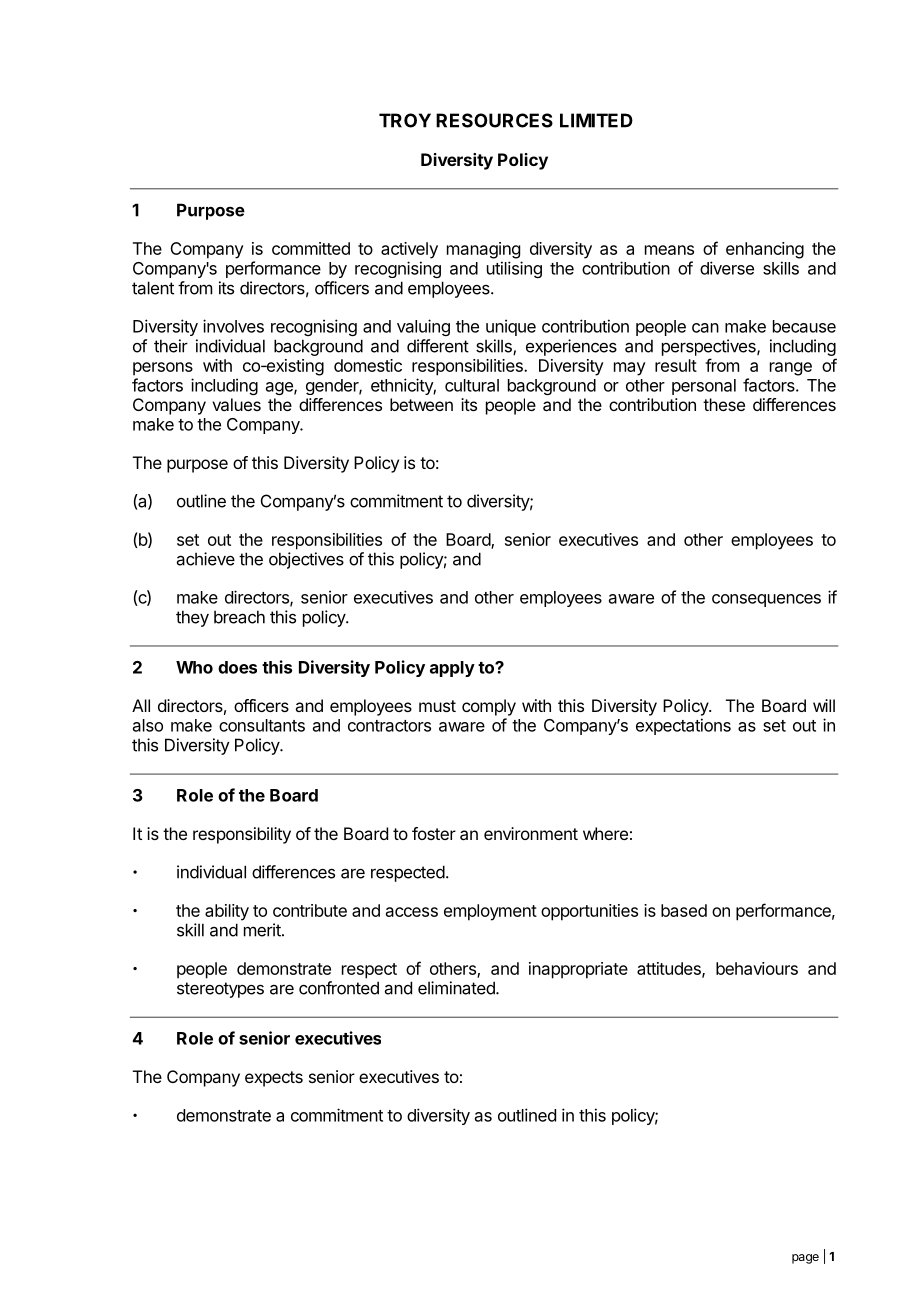  Describe the element at coordinates (274, 1079) in the image. I see `expects` at that location.
